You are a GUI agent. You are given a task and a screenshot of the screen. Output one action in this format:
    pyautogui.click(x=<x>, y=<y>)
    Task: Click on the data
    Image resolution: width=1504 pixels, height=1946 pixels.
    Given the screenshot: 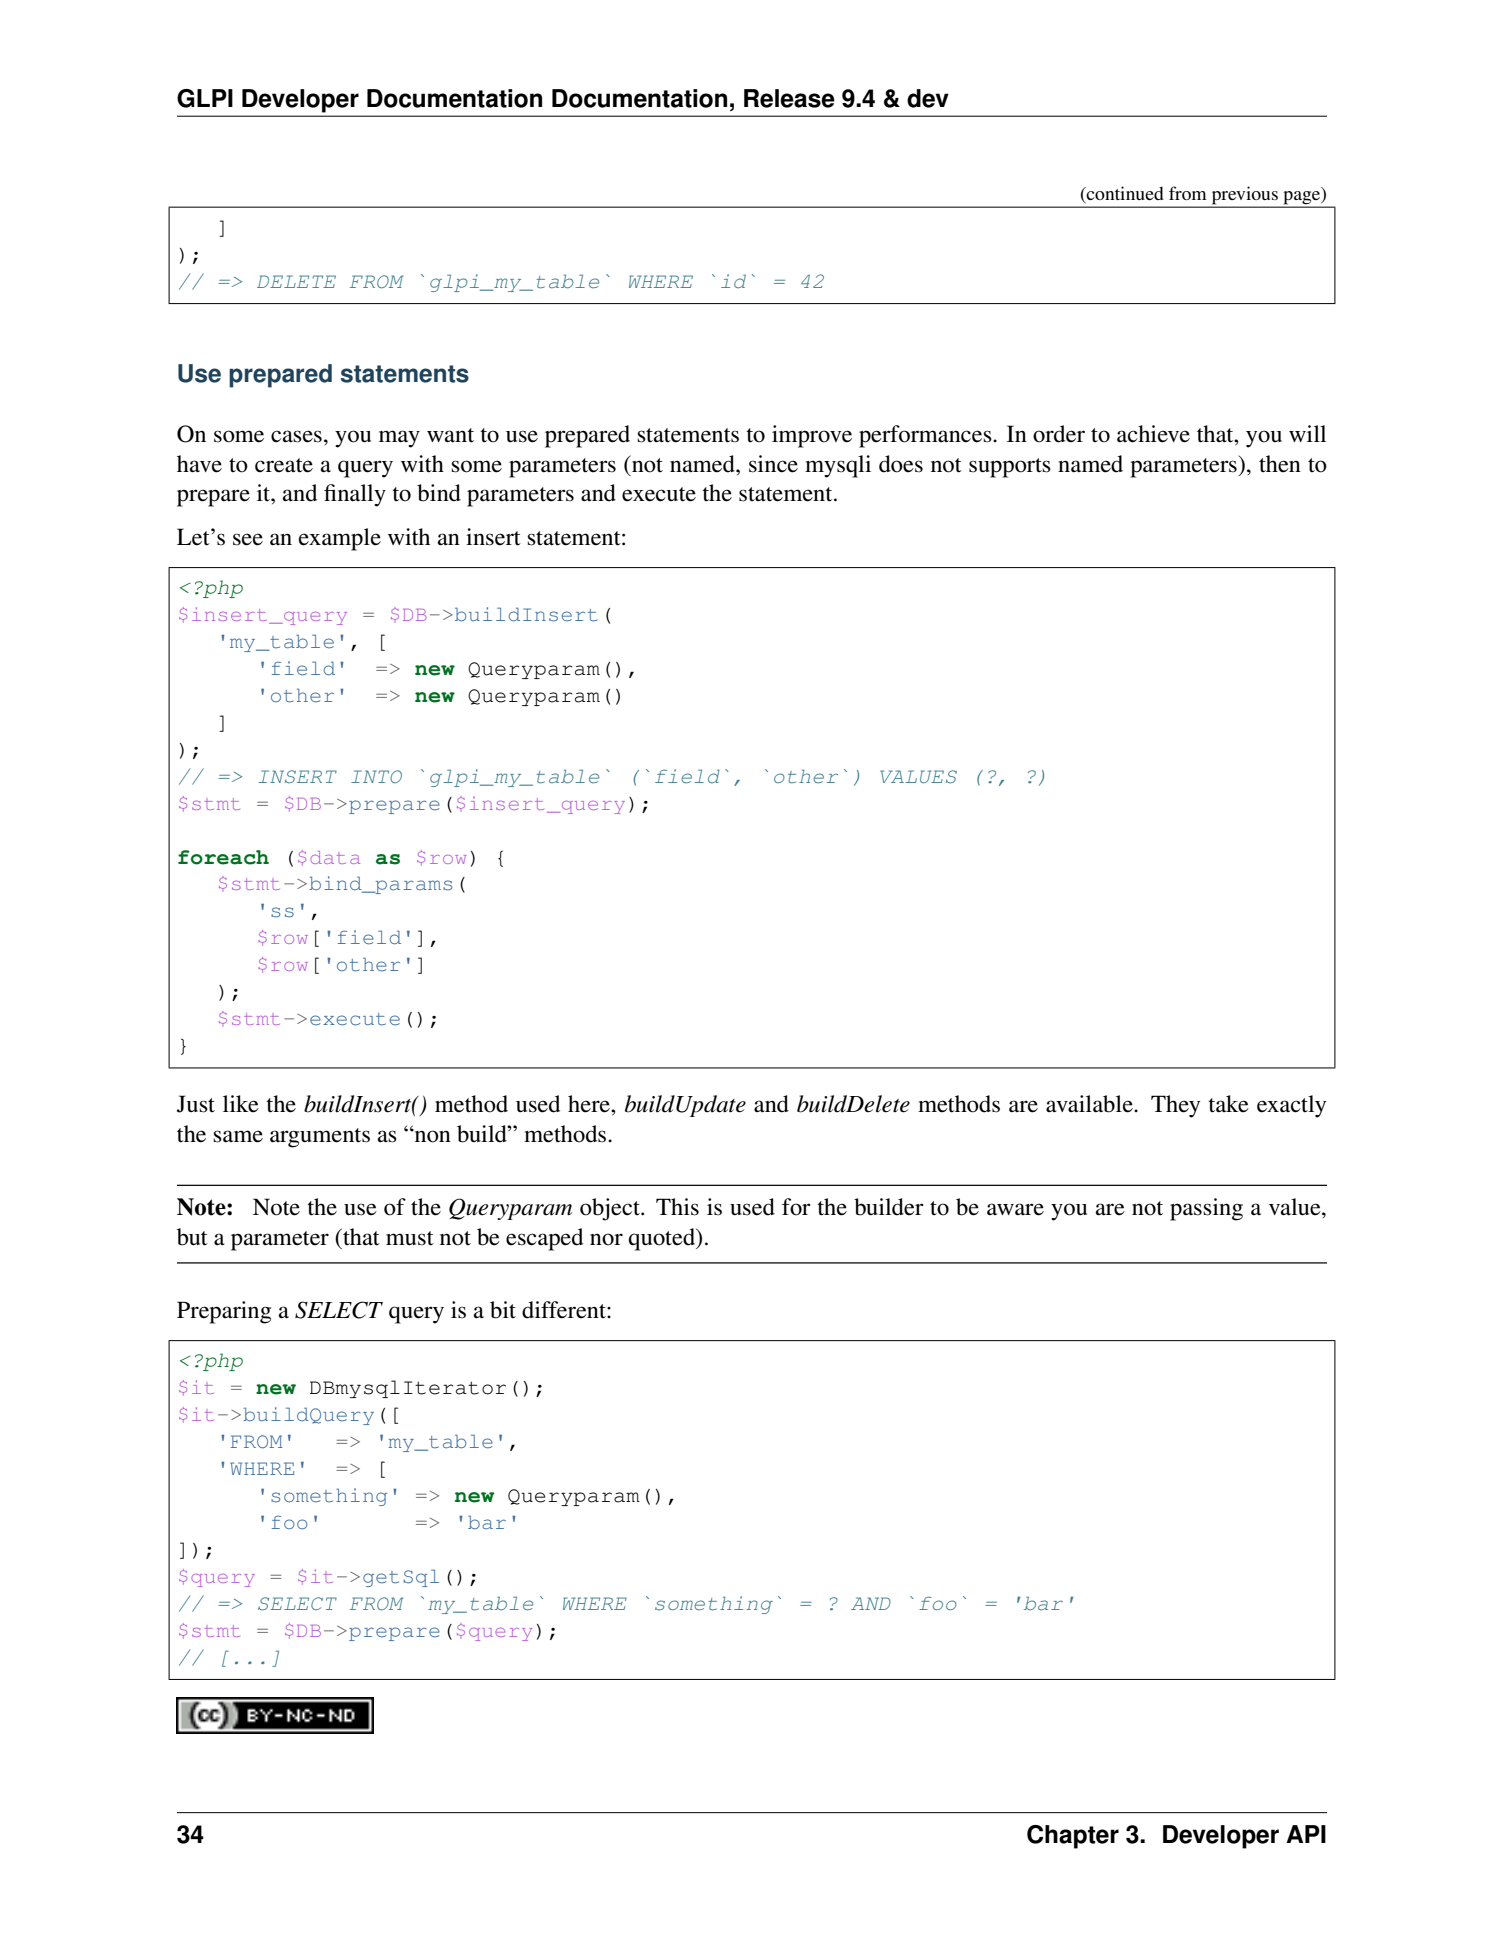 What is the action you would take?
    pyautogui.click(x=335, y=857)
